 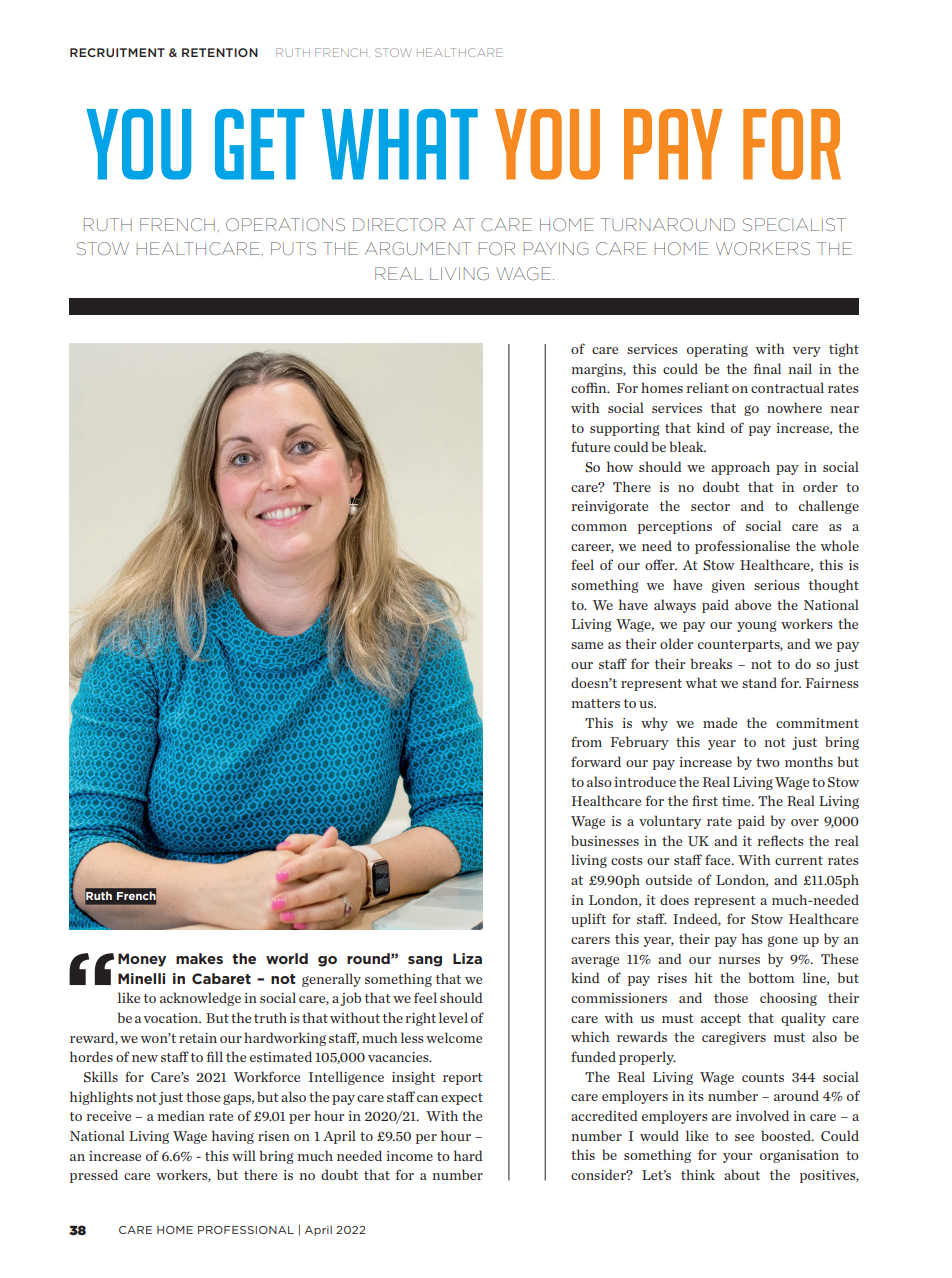 I want to click on median, so click(x=181, y=1115).
